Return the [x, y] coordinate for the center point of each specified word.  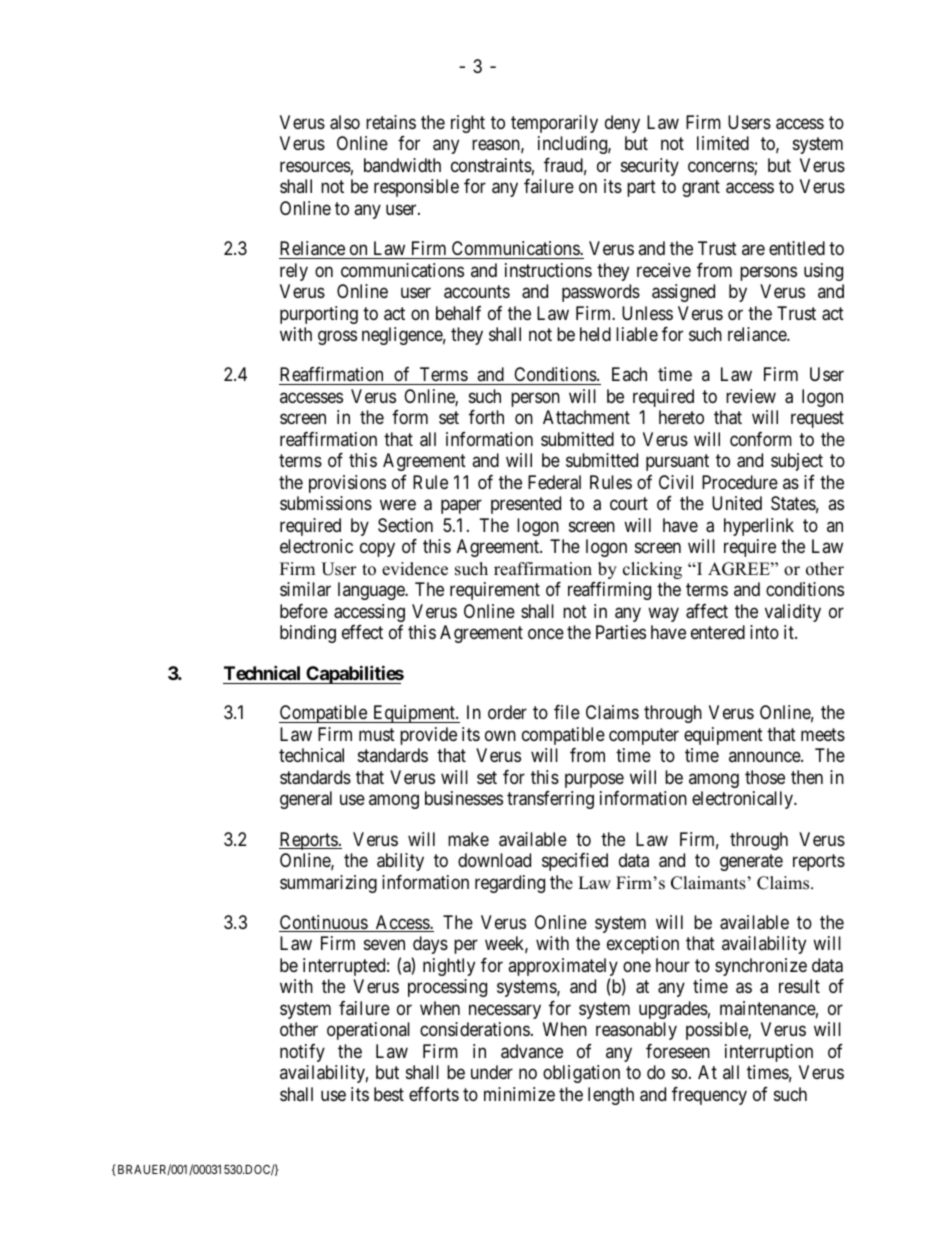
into [764, 632]
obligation [581, 1074]
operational [368, 1031]
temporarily [554, 124]
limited [723, 143]
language [372, 591]
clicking [652, 570]
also [345, 122]
